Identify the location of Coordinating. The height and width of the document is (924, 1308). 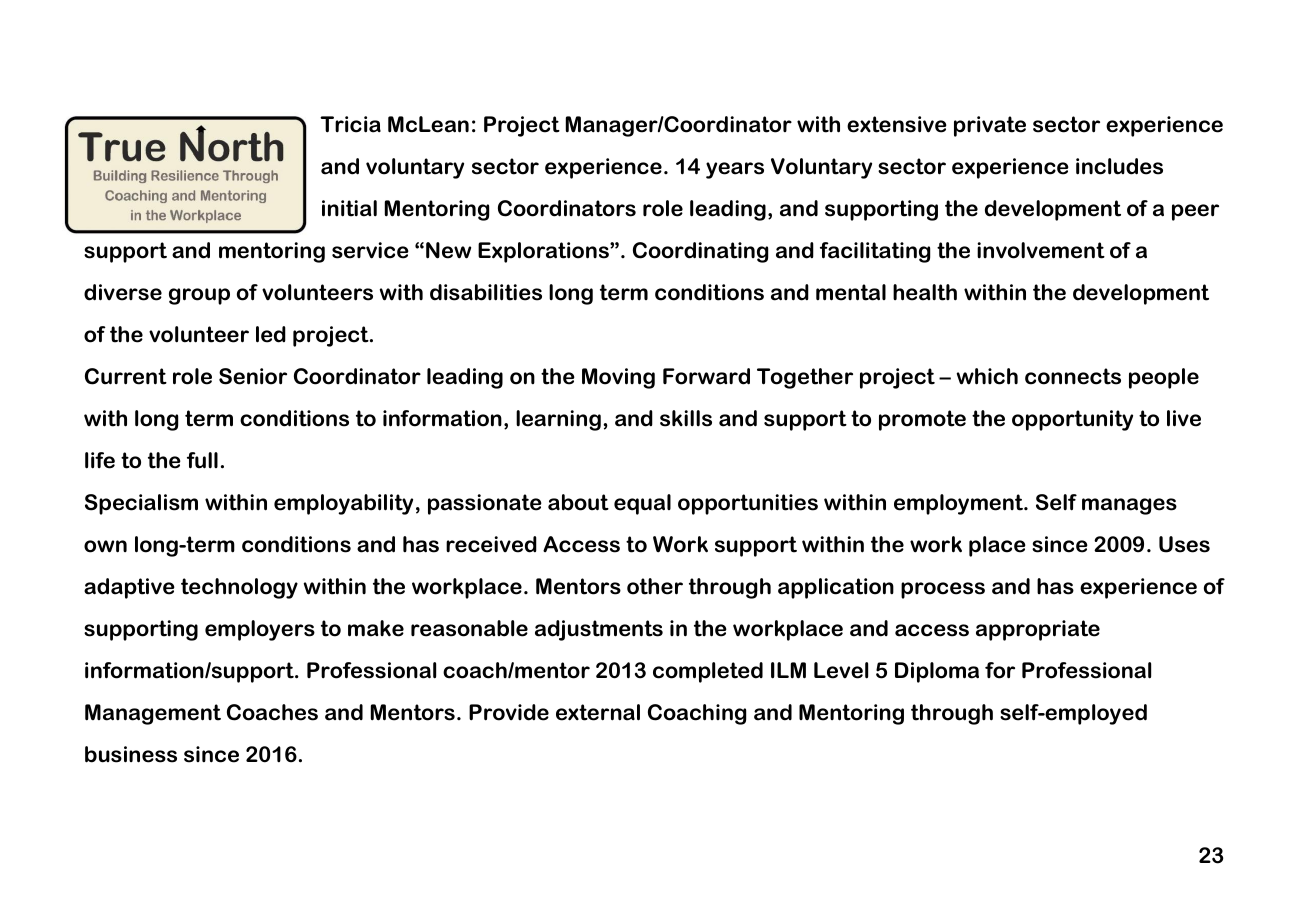
(700, 252).
